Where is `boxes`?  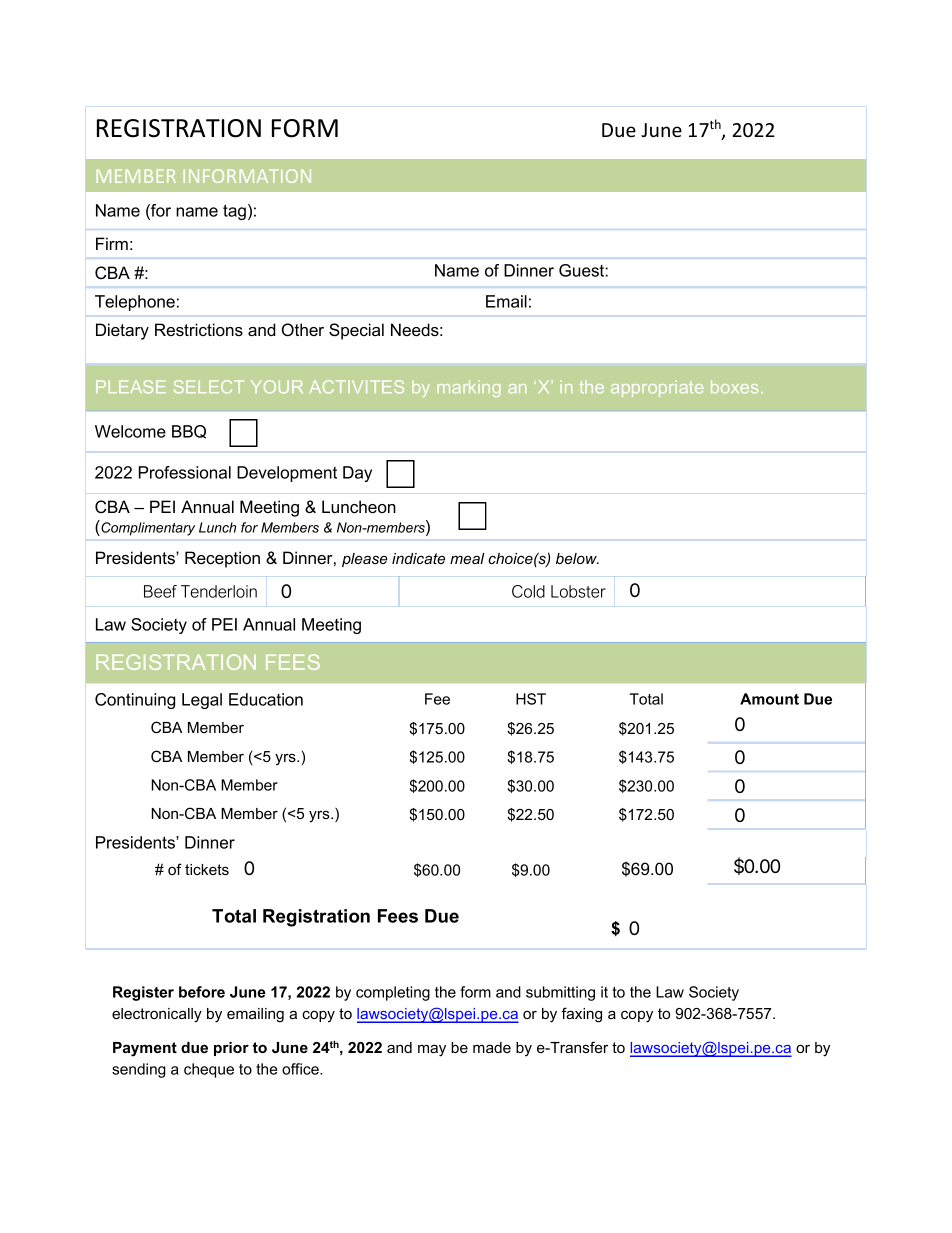
boxes is located at coordinates (734, 386).
